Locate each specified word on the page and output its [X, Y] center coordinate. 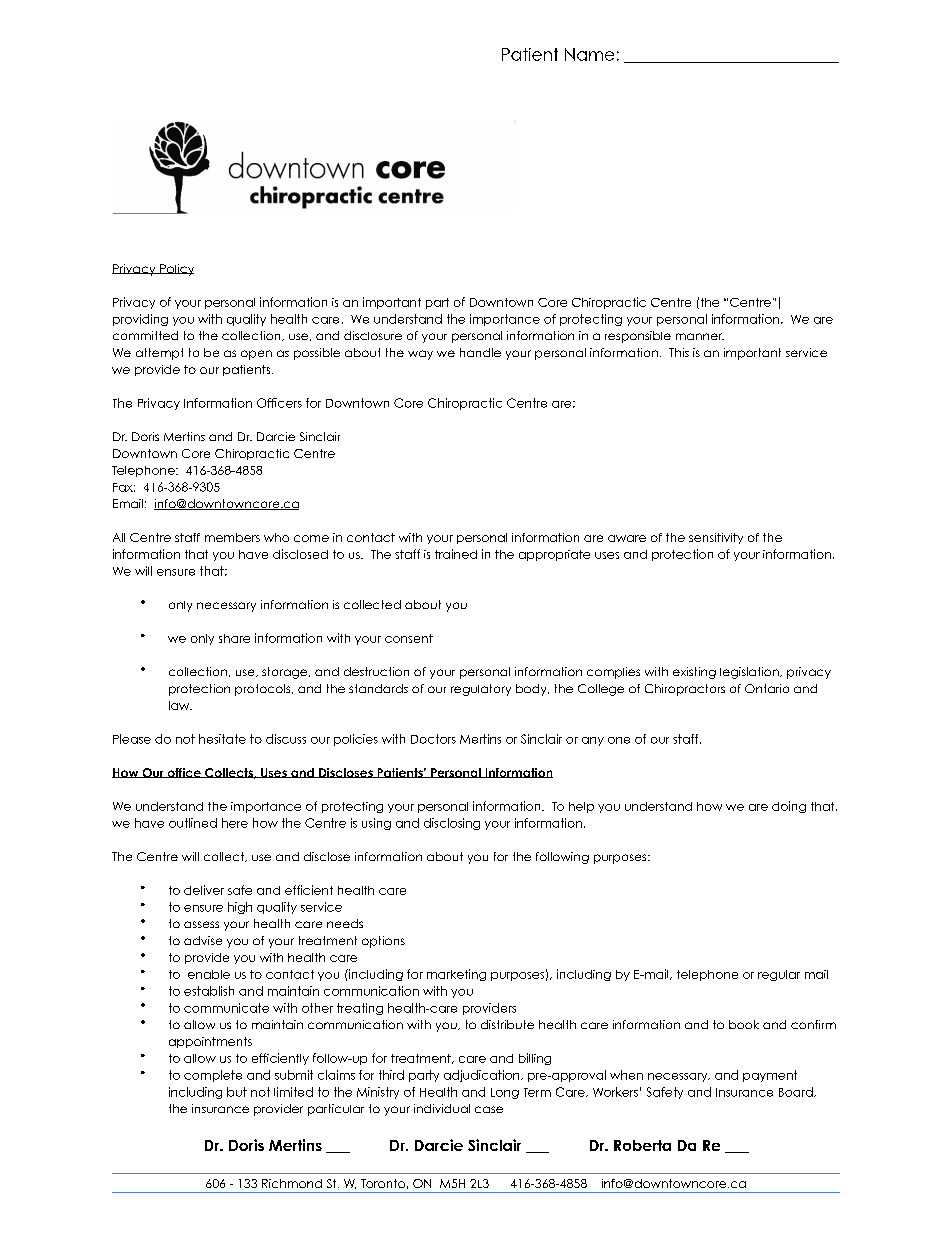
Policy [176, 270]
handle [480, 352]
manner [700, 336]
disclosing [452, 824]
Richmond [292, 1183]
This [679, 352]
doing [789, 807]
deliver [204, 890]
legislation [750, 673]
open [256, 355]
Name [589, 54]
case [489, 1109]
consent [409, 638]
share [234, 638]
